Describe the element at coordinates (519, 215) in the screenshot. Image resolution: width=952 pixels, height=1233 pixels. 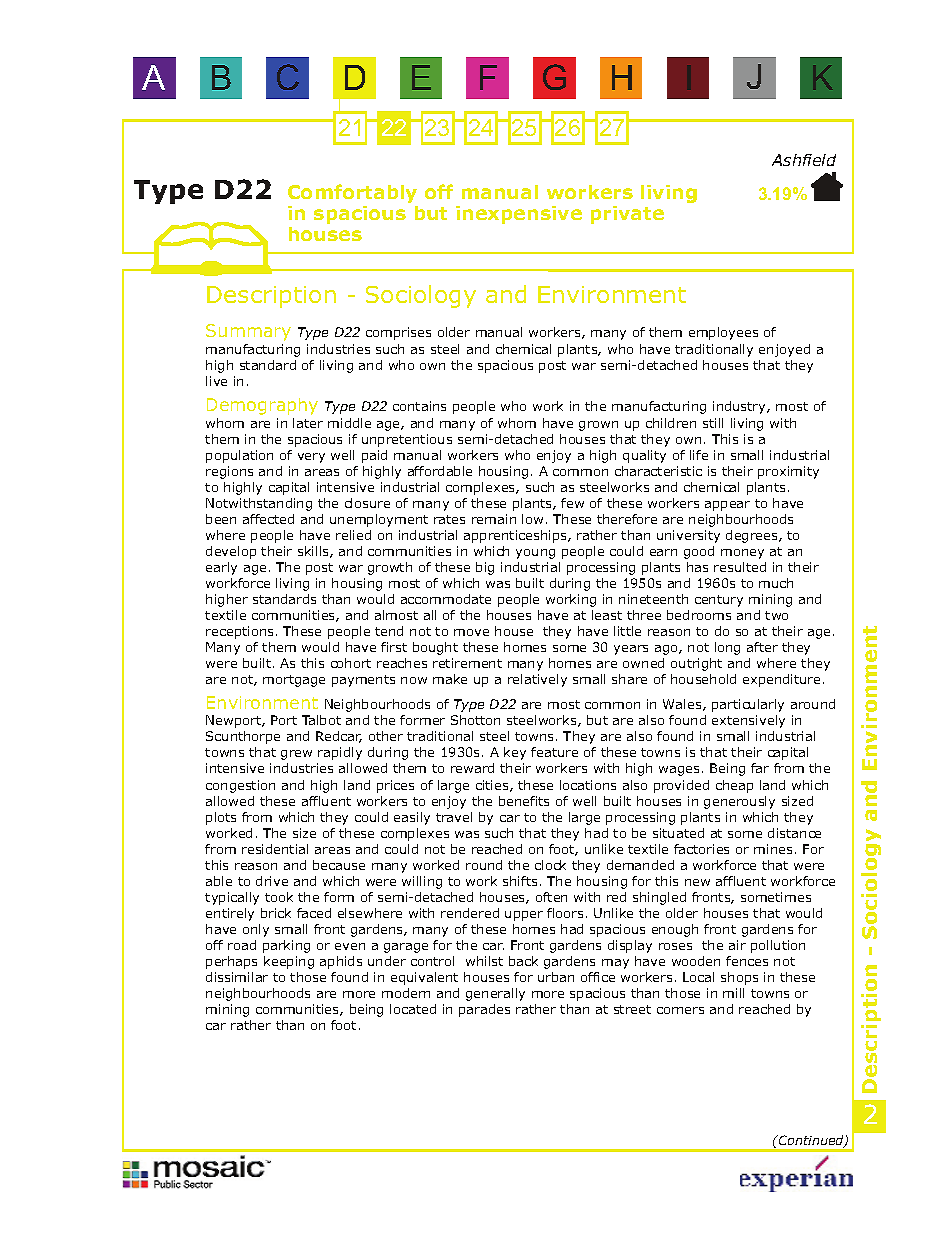
I see `inexpensive` at that location.
